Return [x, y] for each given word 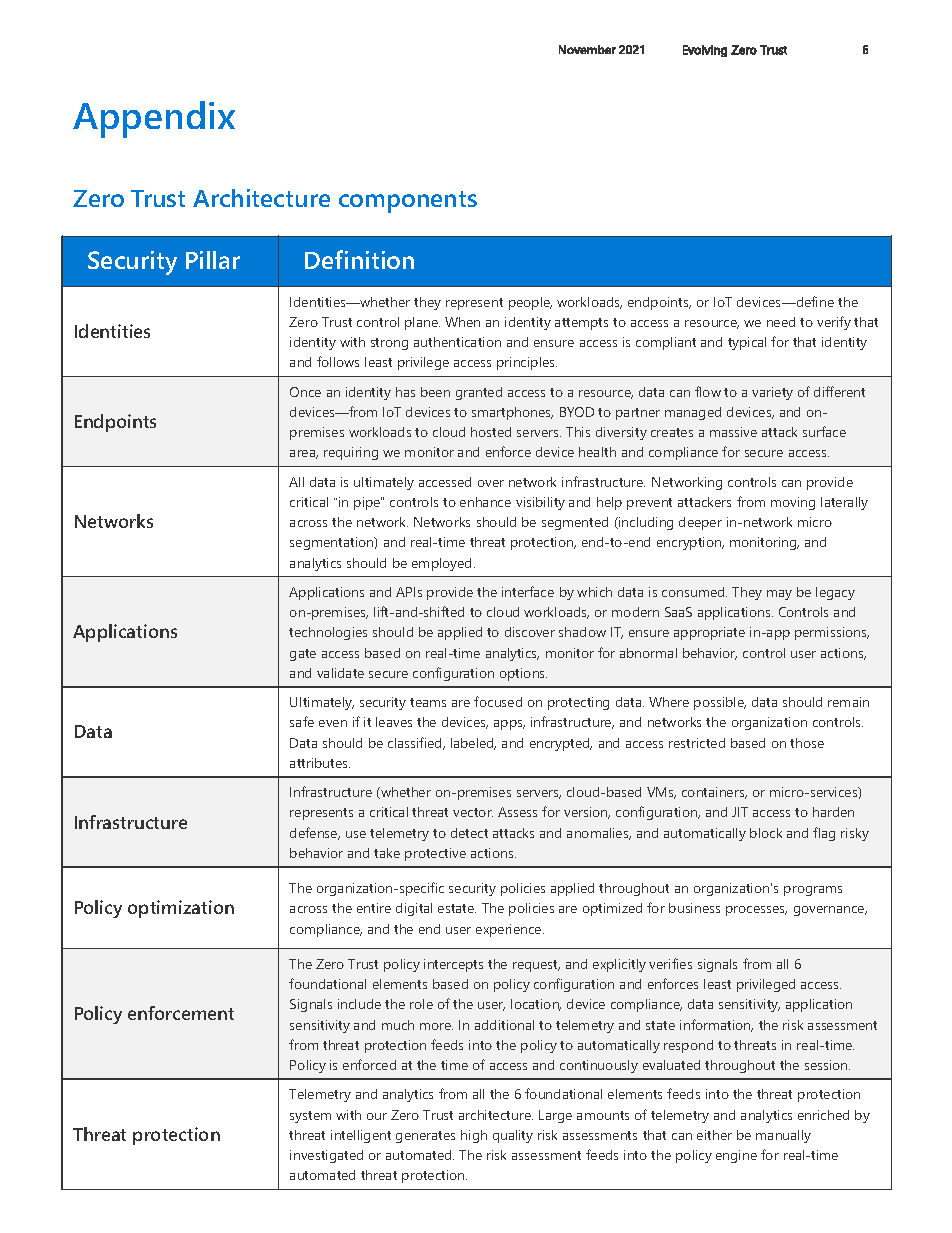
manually [783, 1136]
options [523, 674]
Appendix [154, 119]
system [310, 1117]
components [408, 202]
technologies [328, 633]
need [781, 322]
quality [513, 1136]
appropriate [709, 633]
